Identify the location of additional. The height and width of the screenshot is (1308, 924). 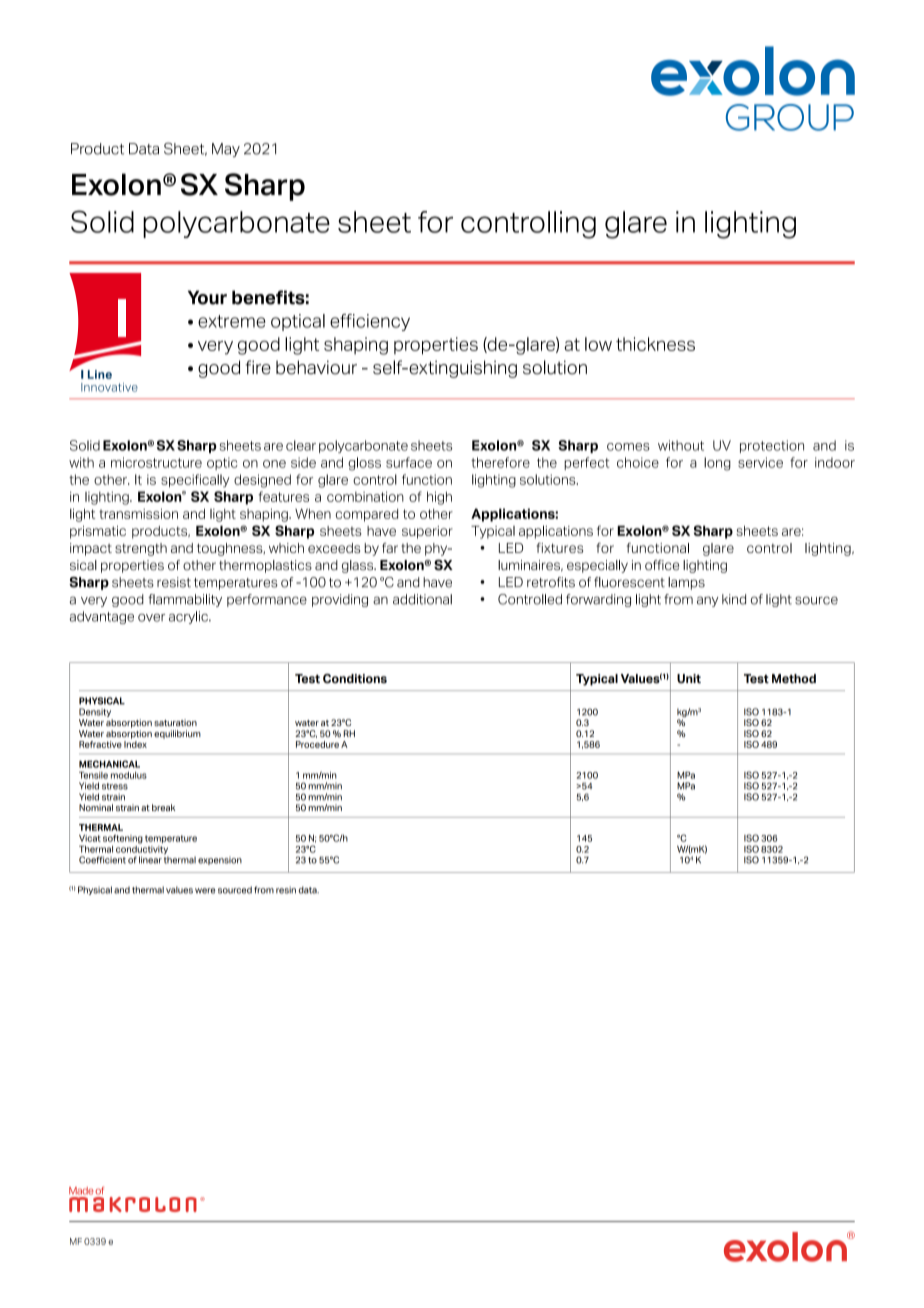
(422, 599).
